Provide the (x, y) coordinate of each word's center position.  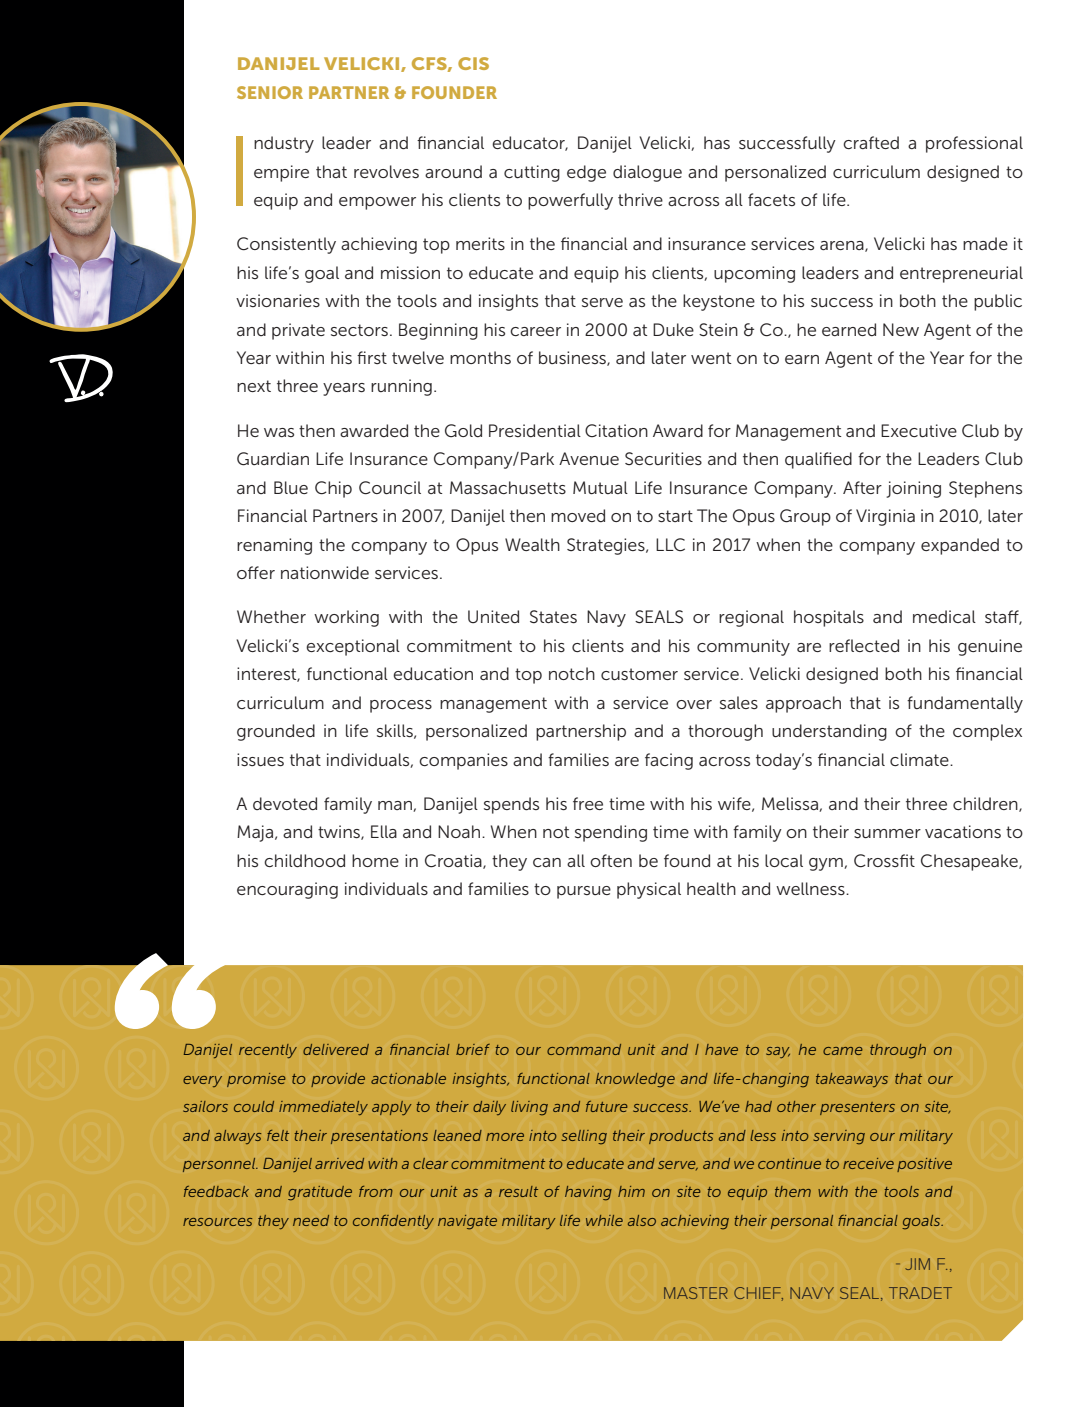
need (311, 1220)
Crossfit (884, 860)
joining (913, 489)
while (604, 1220)
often (611, 860)
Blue (291, 487)
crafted (871, 142)
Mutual (600, 487)
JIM (917, 1264)
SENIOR (270, 92)
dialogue (647, 173)
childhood (304, 860)
